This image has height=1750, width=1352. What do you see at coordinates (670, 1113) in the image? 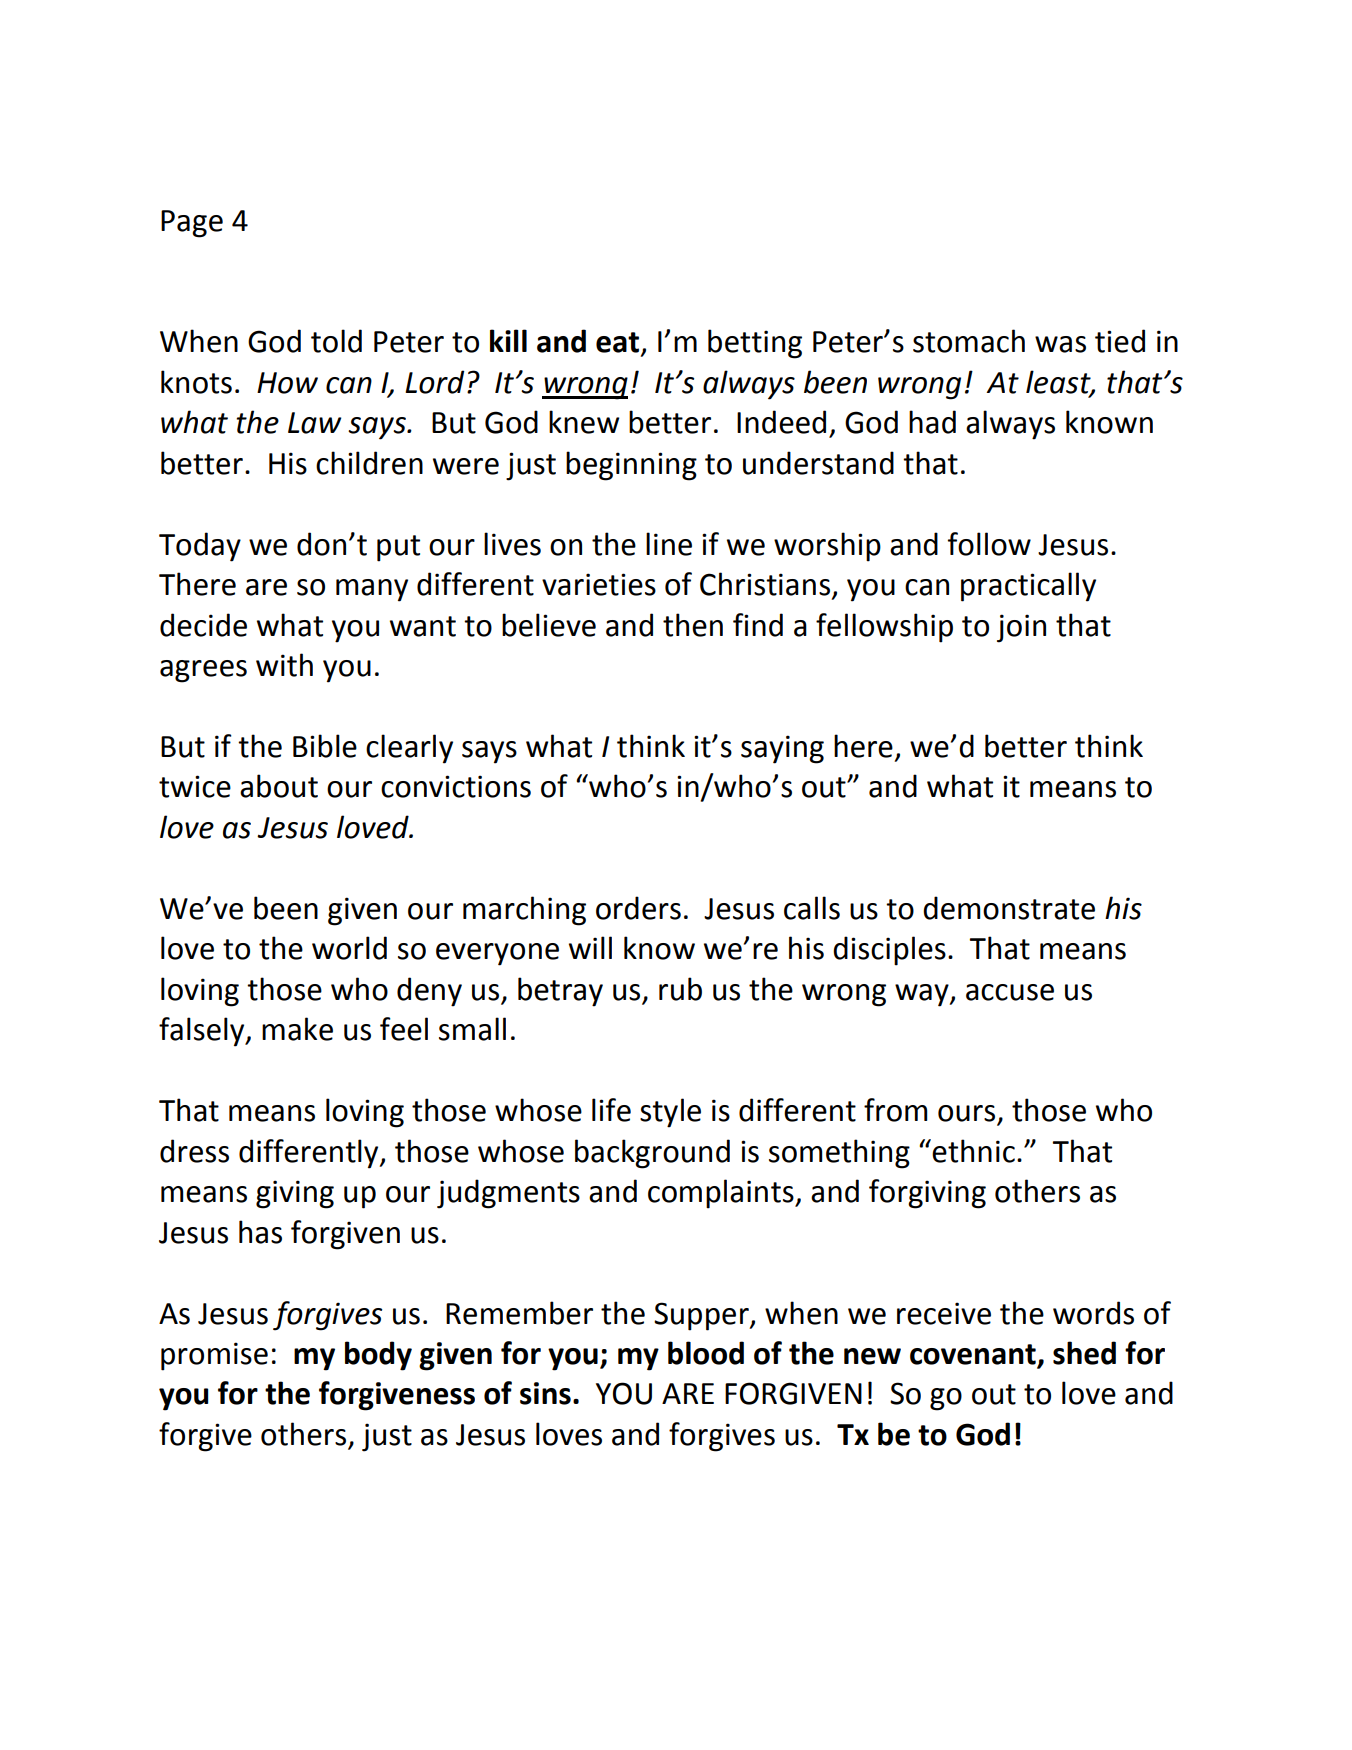
I see `style` at bounding box center [670, 1113].
